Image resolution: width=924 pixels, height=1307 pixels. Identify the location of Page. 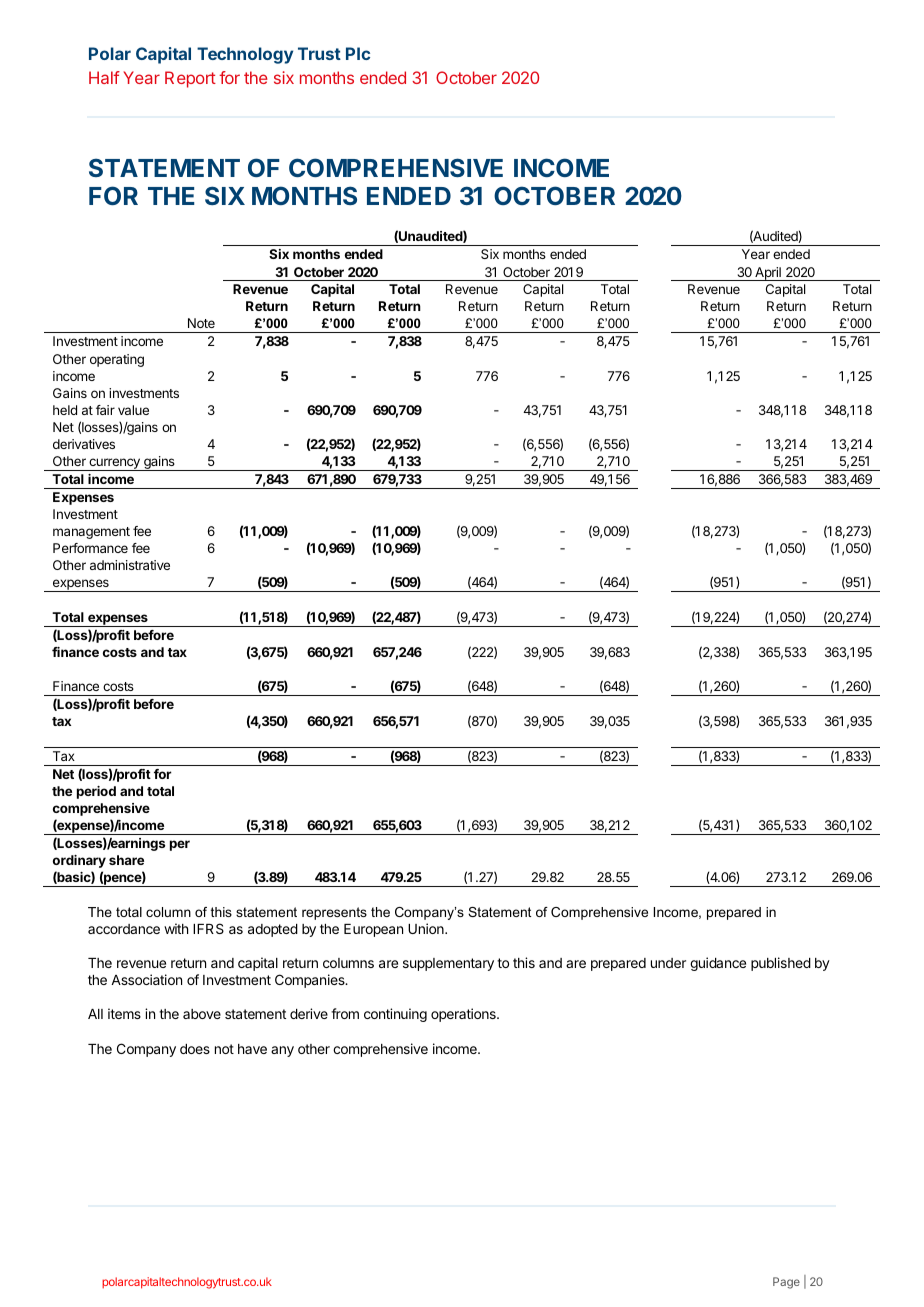
(786, 1283).
